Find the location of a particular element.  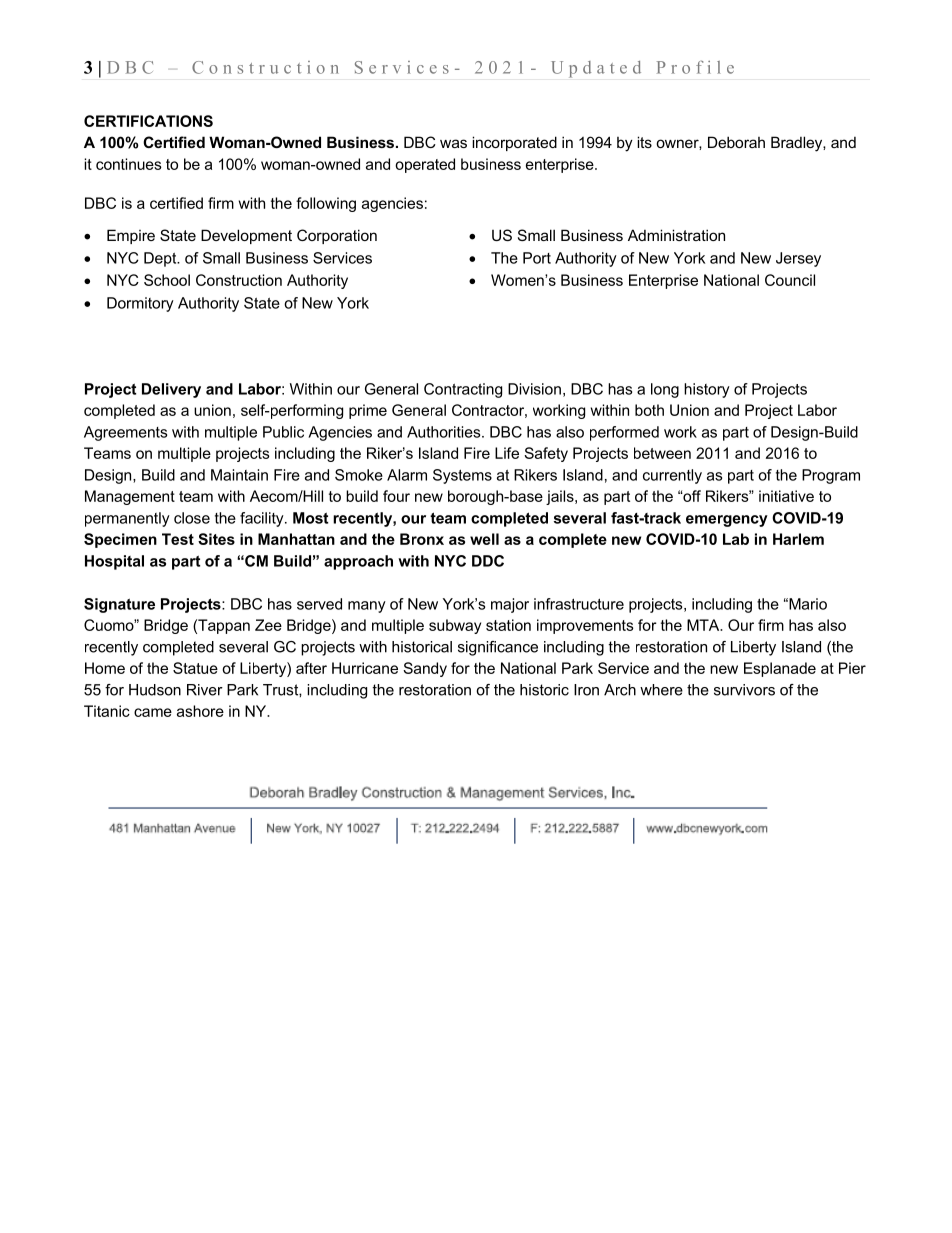

Sandy is located at coordinates (425, 669).
